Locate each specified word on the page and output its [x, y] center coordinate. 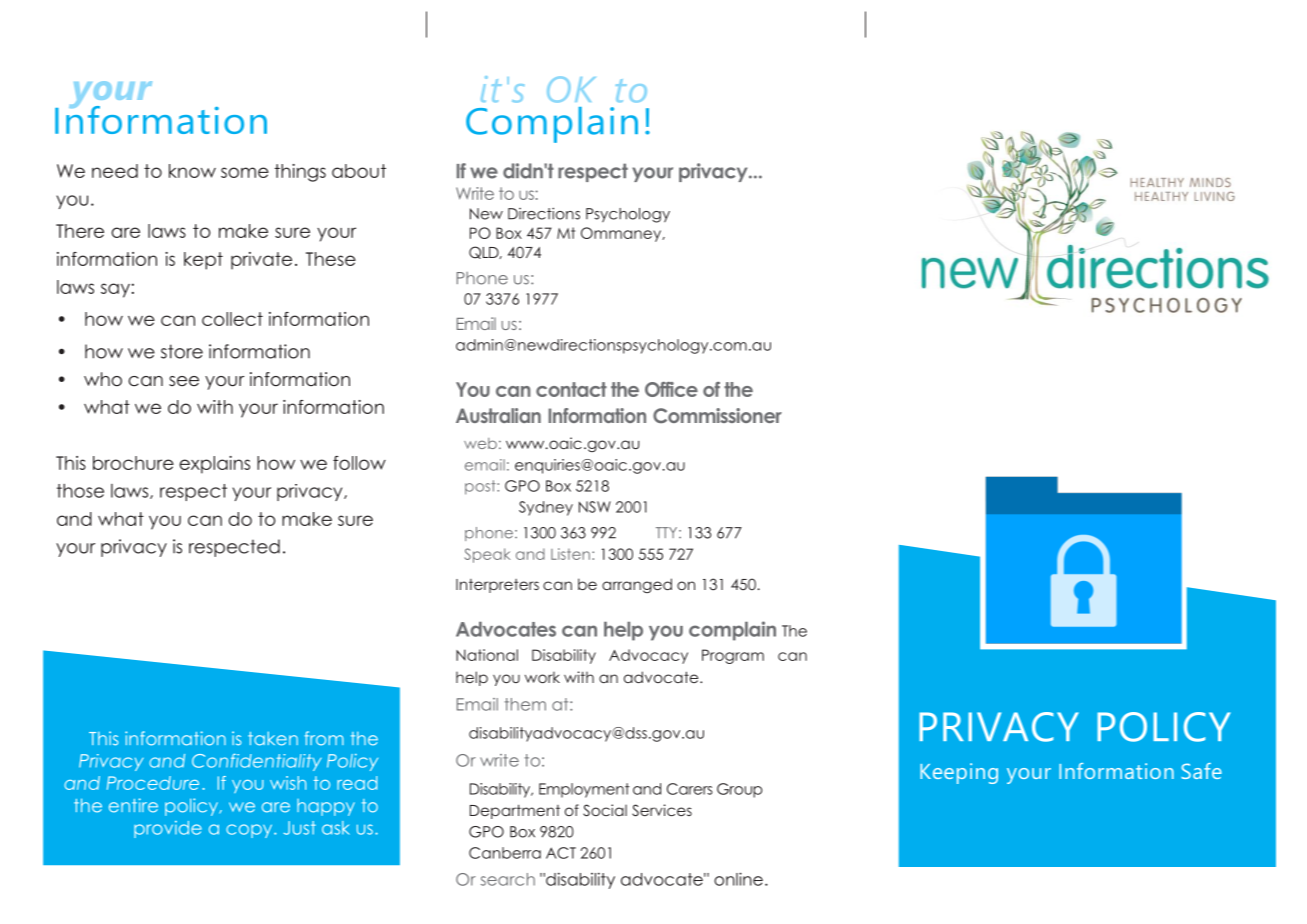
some [245, 172]
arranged [637, 585]
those [80, 491]
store [182, 351]
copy [250, 831]
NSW [595, 507]
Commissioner [717, 415]
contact [571, 389]
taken [273, 738]
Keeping [959, 773]
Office [671, 389]
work [542, 677]
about [359, 171]
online [738, 879]
